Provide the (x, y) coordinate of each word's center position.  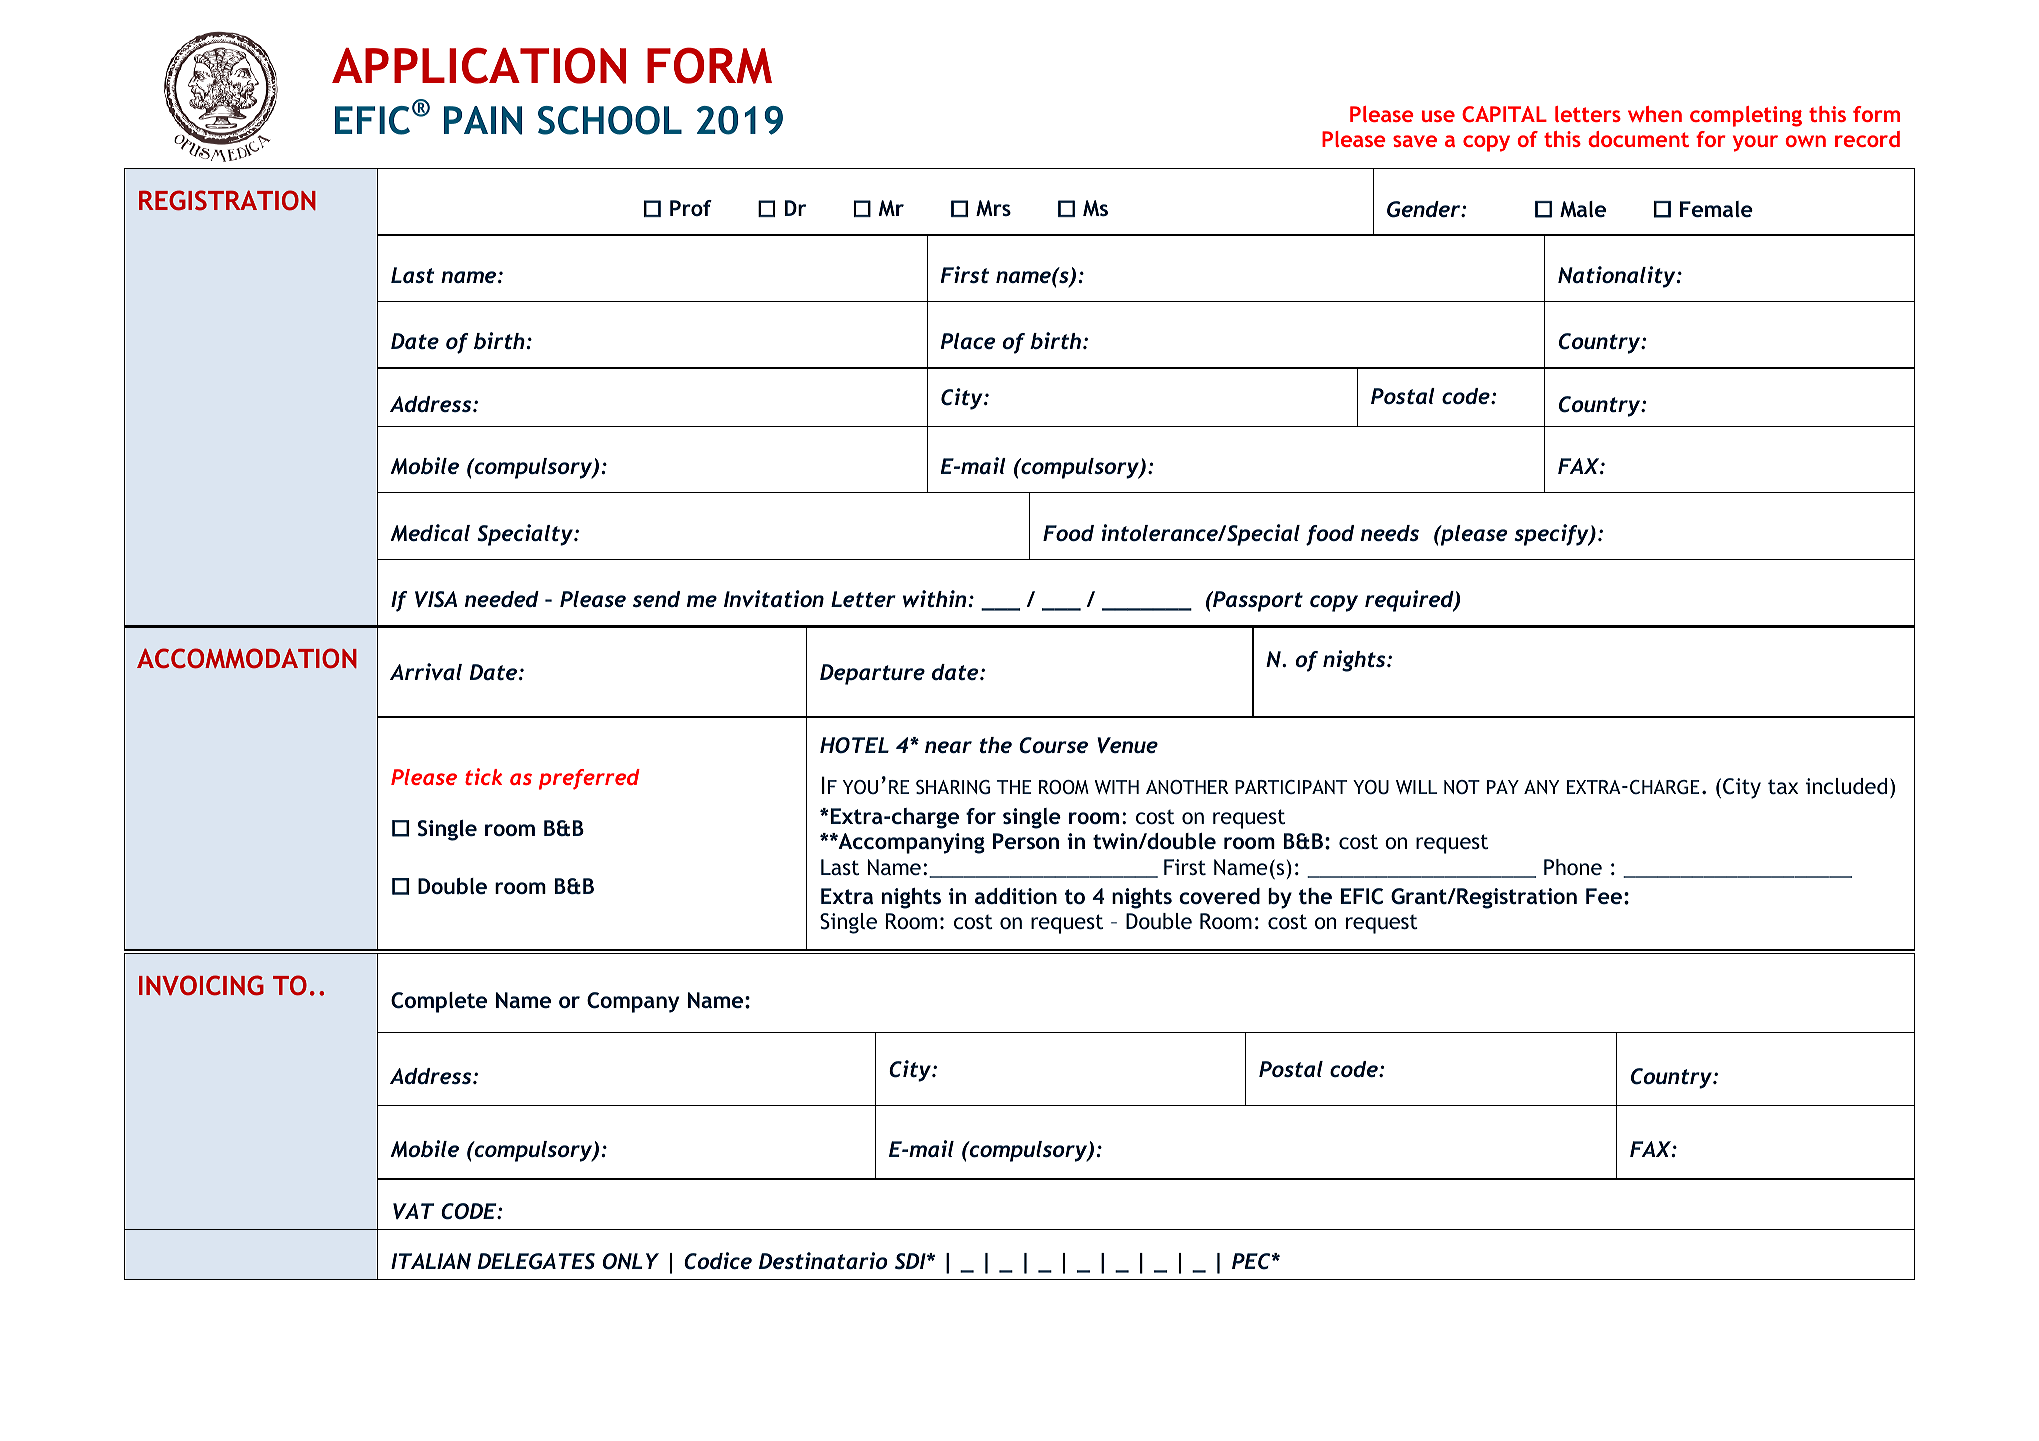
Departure (872, 674)
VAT (413, 1211)
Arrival (426, 671)
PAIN (483, 120)
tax (1783, 786)
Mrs (993, 208)
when (1655, 114)
